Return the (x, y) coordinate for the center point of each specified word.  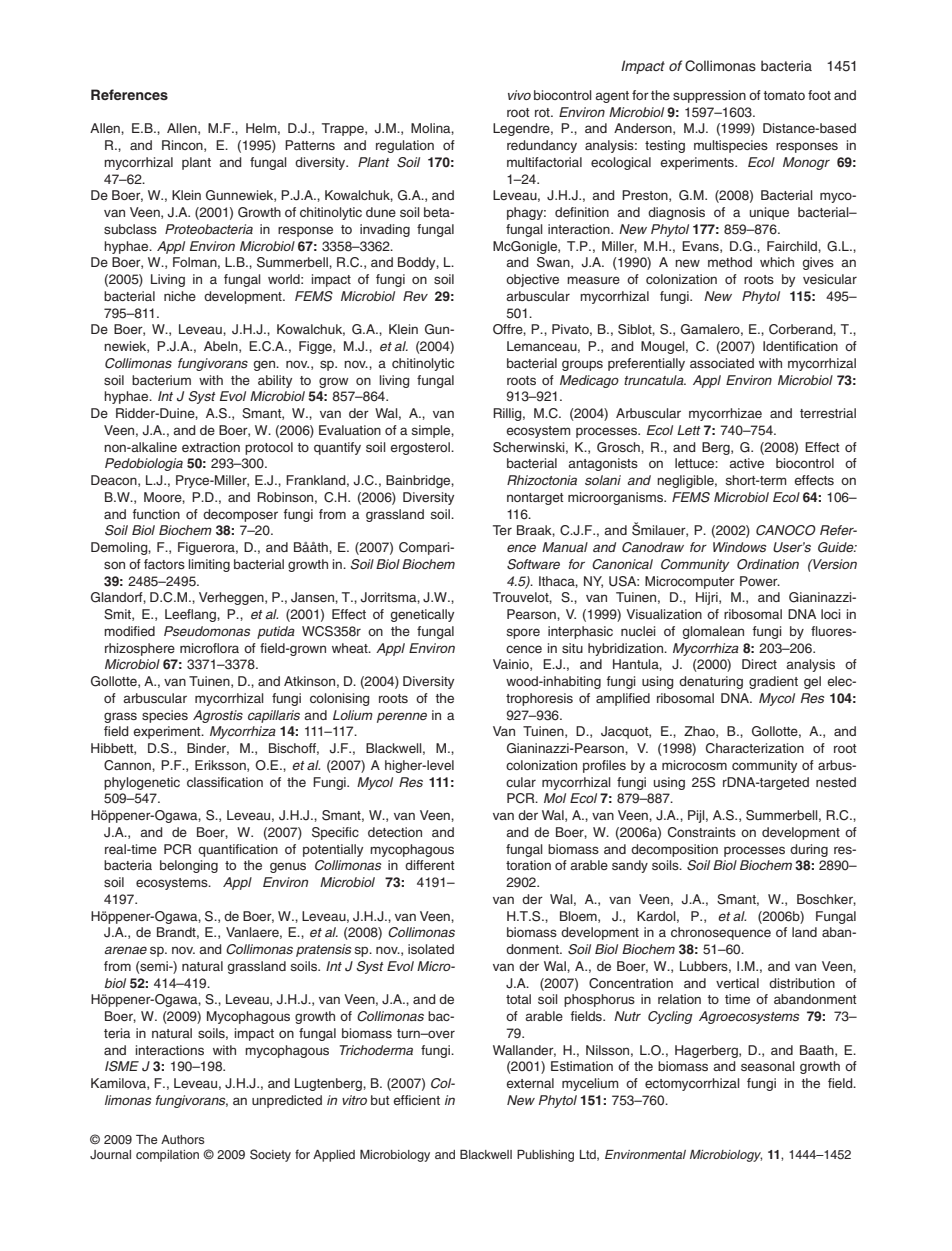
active (746, 463)
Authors (182, 1139)
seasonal (768, 1066)
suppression (709, 96)
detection (395, 832)
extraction (211, 447)
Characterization (755, 748)
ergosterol (421, 448)
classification (225, 782)
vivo (519, 95)
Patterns (310, 145)
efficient (416, 1100)
